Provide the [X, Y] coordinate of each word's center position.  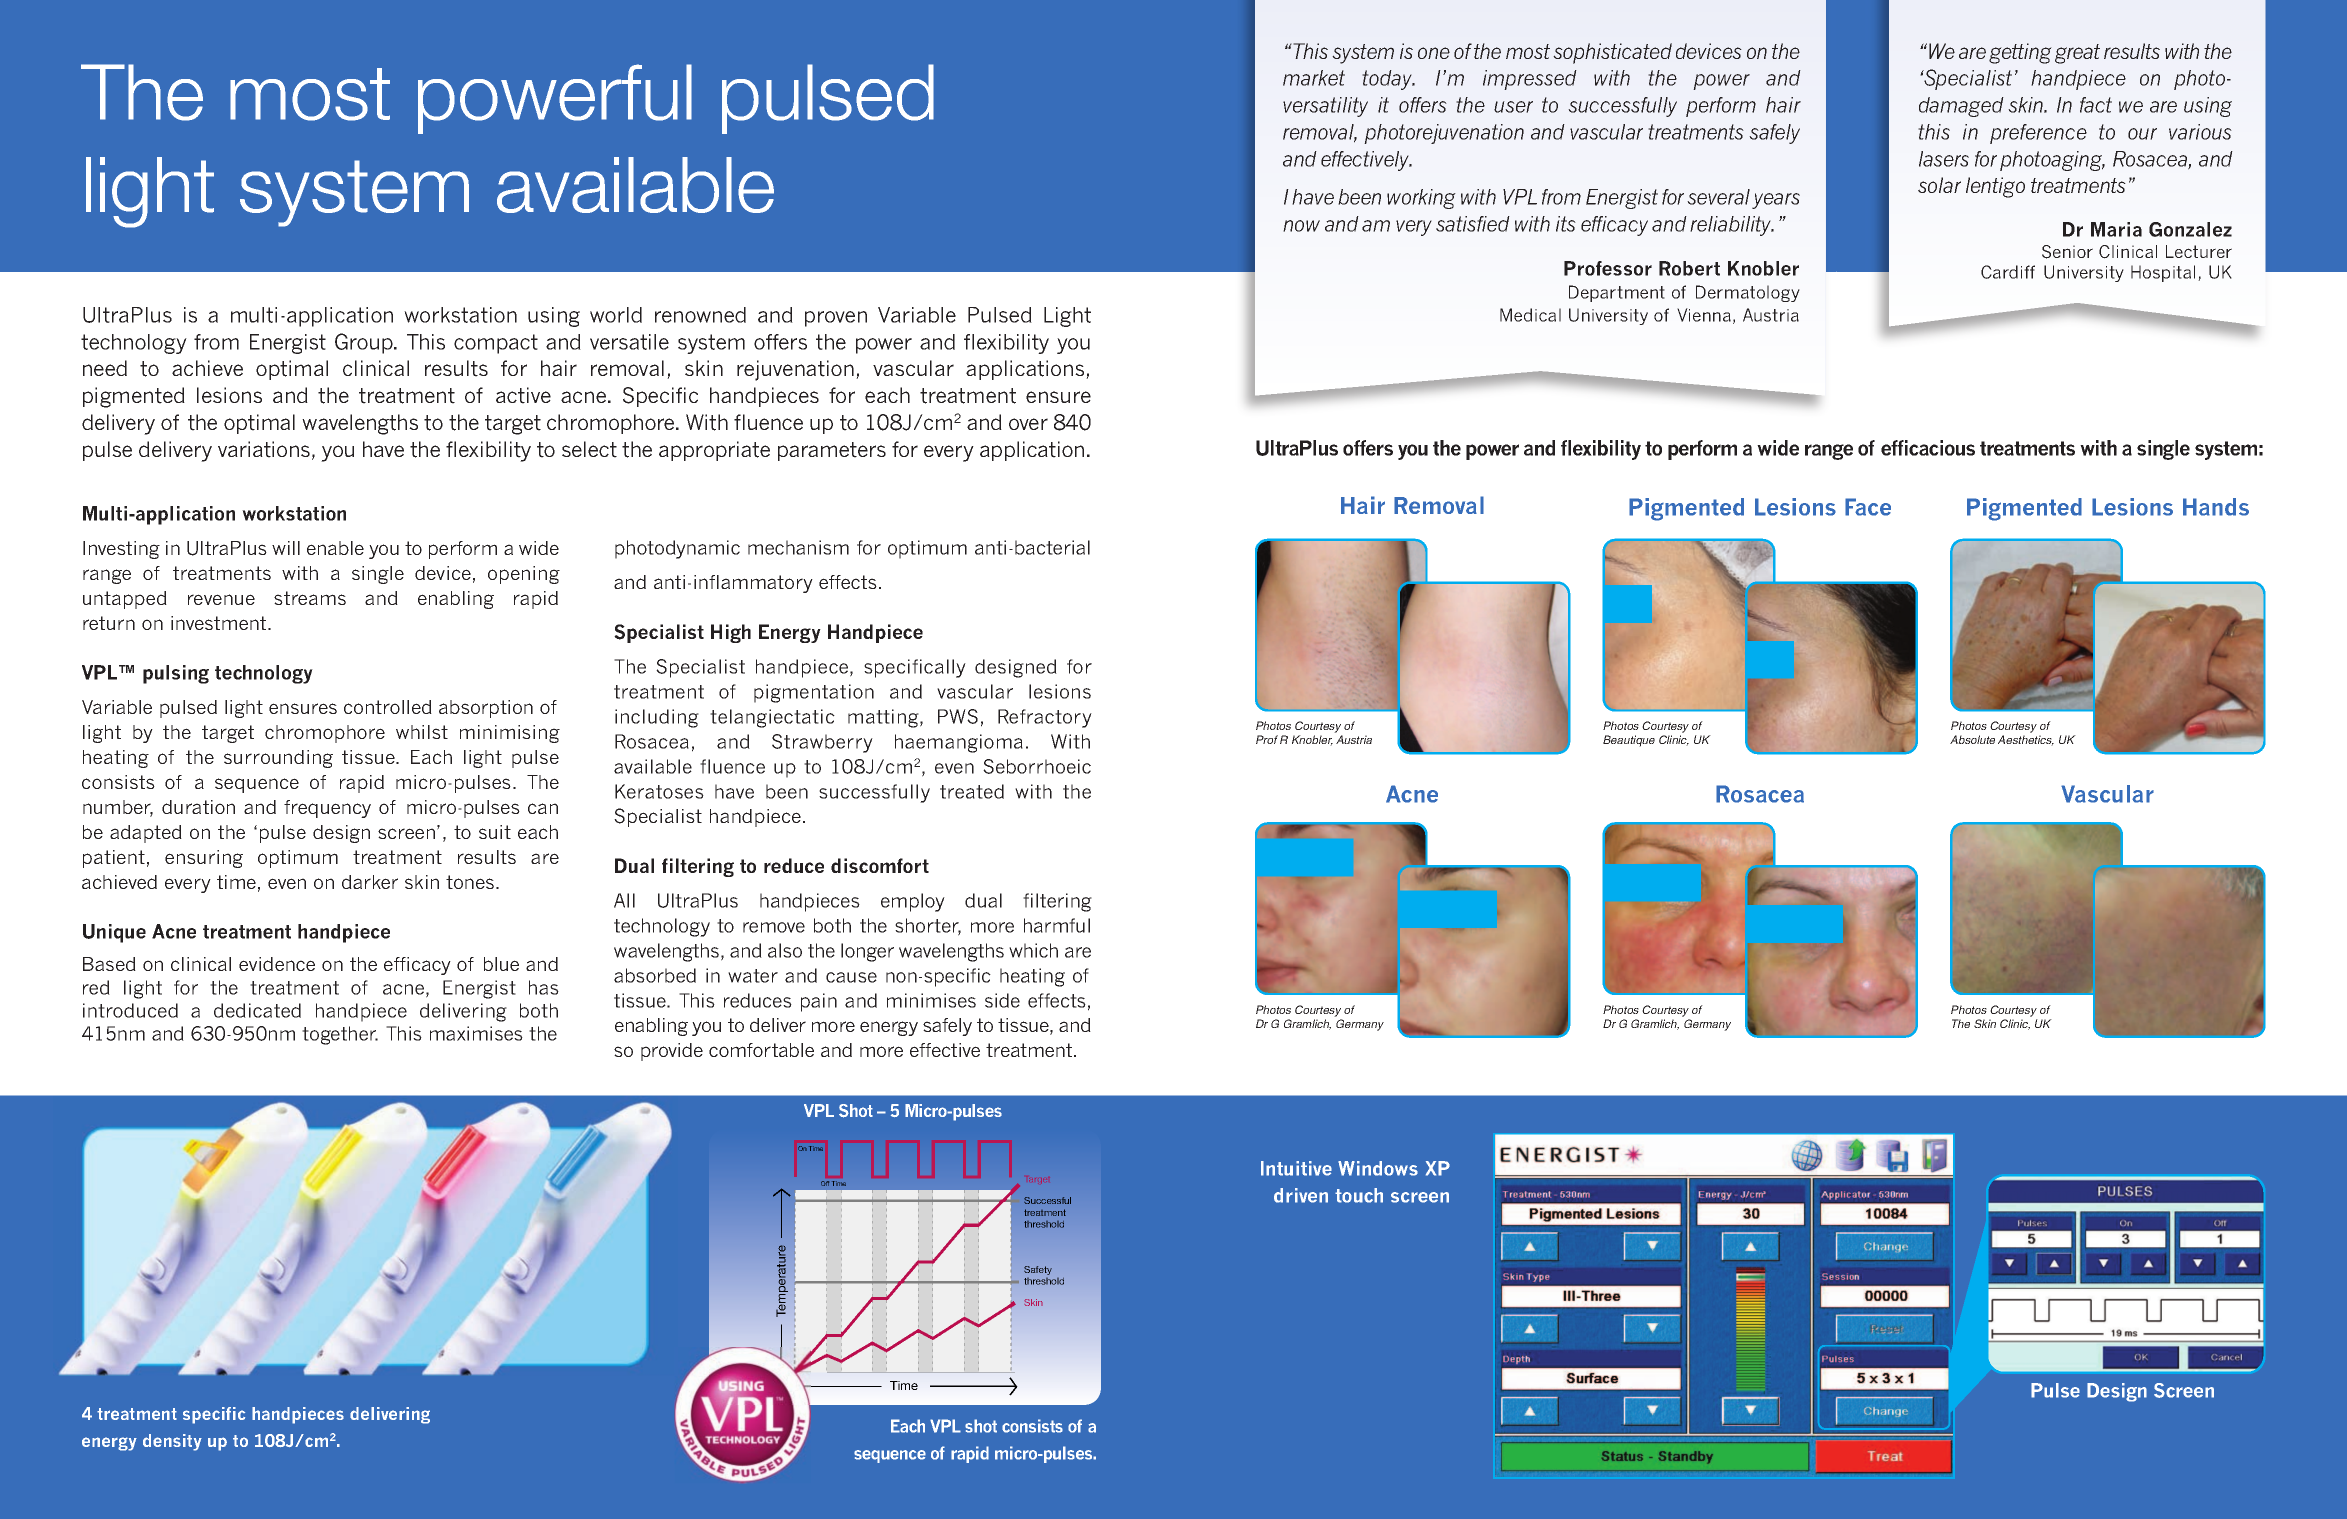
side [1002, 1000]
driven [1301, 1195]
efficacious [1928, 448]
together [340, 1035]
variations [264, 449]
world [616, 315]
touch [1359, 1195]
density [172, 1442]
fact [2096, 105]
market [1314, 78]
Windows [1378, 1168]
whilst [422, 732]
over [1028, 424]
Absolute [1972, 739]
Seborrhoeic [1037, 766]
